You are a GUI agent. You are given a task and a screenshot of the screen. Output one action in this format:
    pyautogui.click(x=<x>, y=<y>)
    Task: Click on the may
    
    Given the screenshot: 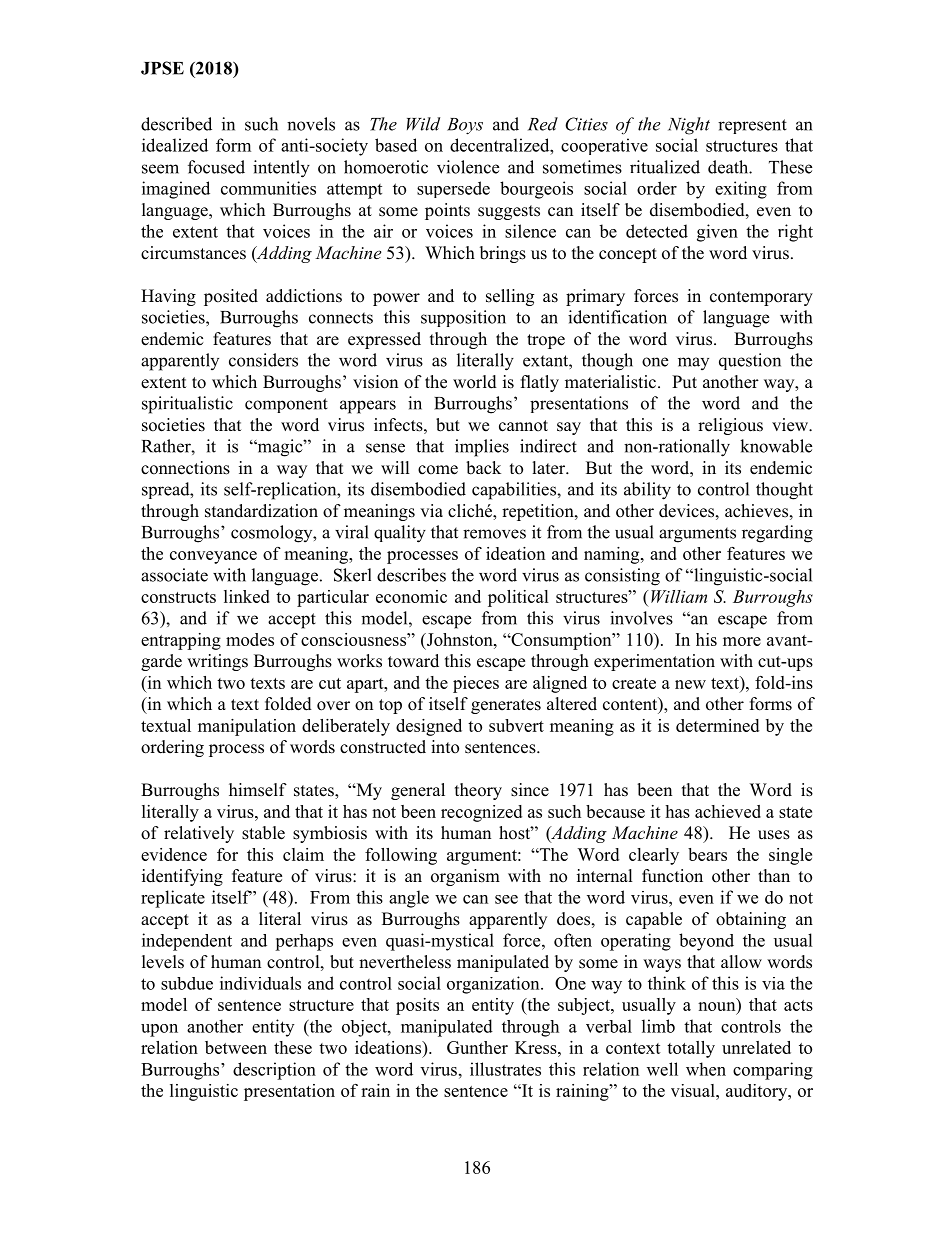 What is the action you would take?
    pyautogui.click(x=693, y=363)
